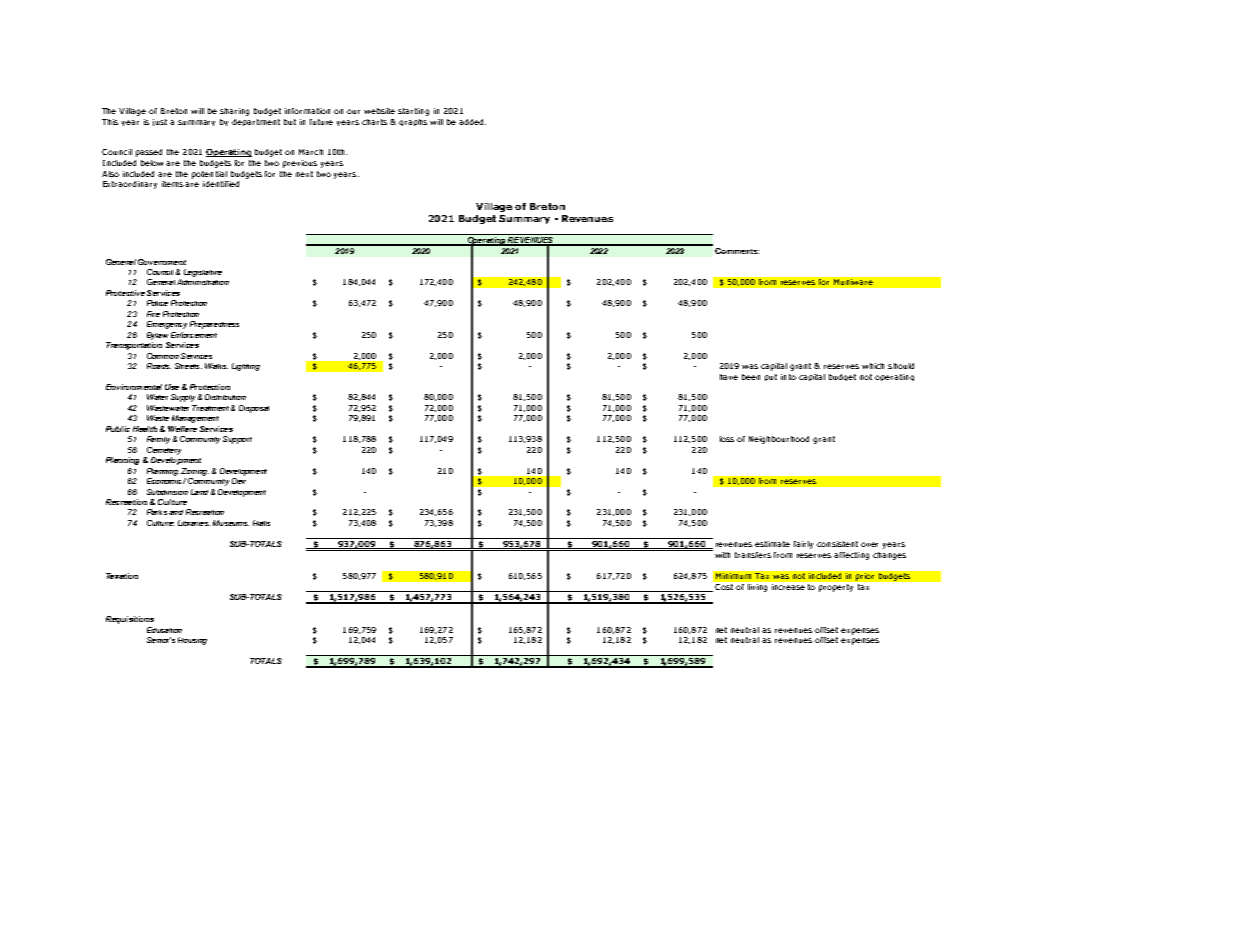 Image resolution: width=1233 pixels, height=952 pixels. Describe the element at coordinates (304, 174) in the screenshot. I see `next` at that location.
